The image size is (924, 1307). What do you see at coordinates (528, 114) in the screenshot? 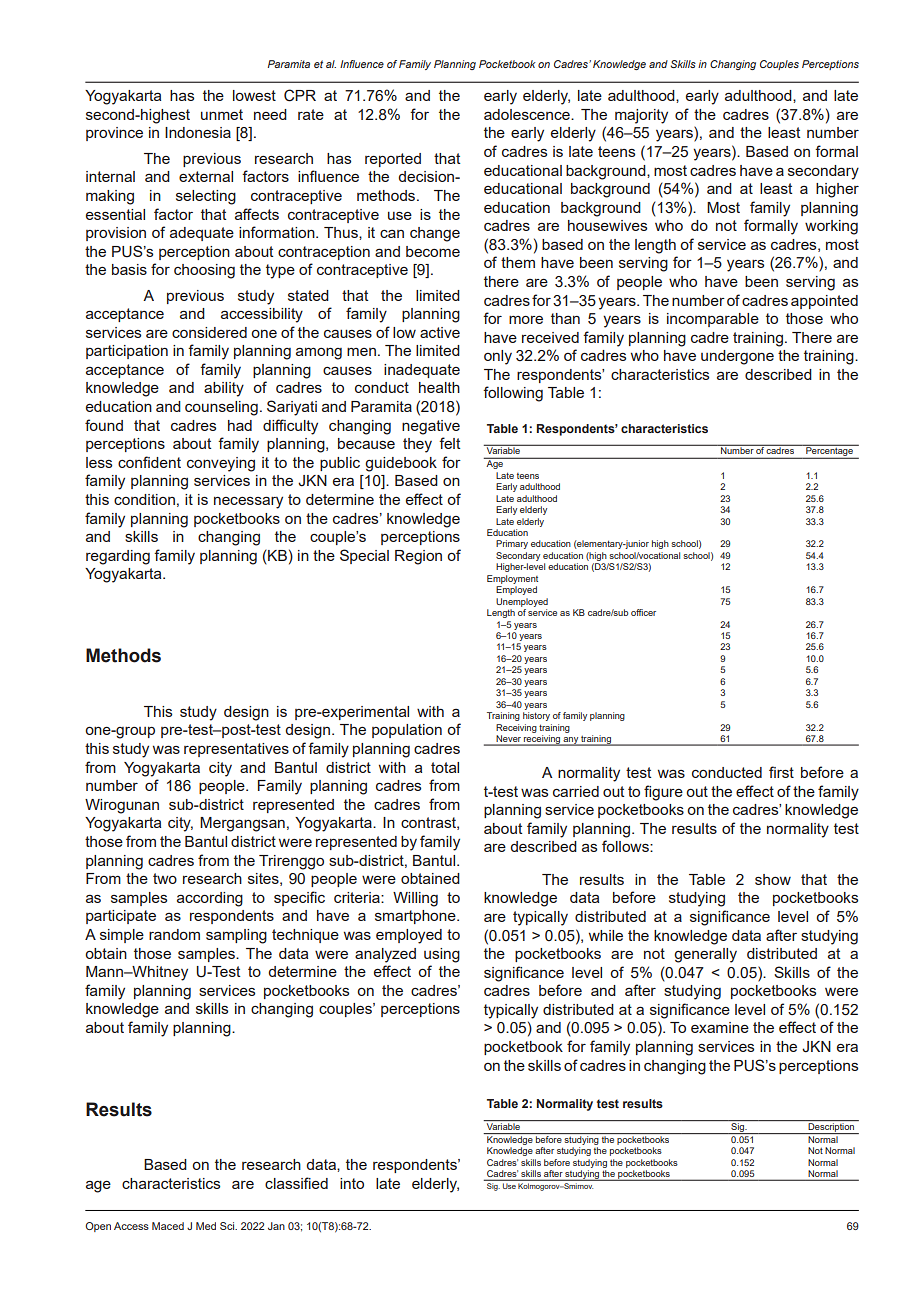
I see `adolescence` at bounding box center [528, 114].
